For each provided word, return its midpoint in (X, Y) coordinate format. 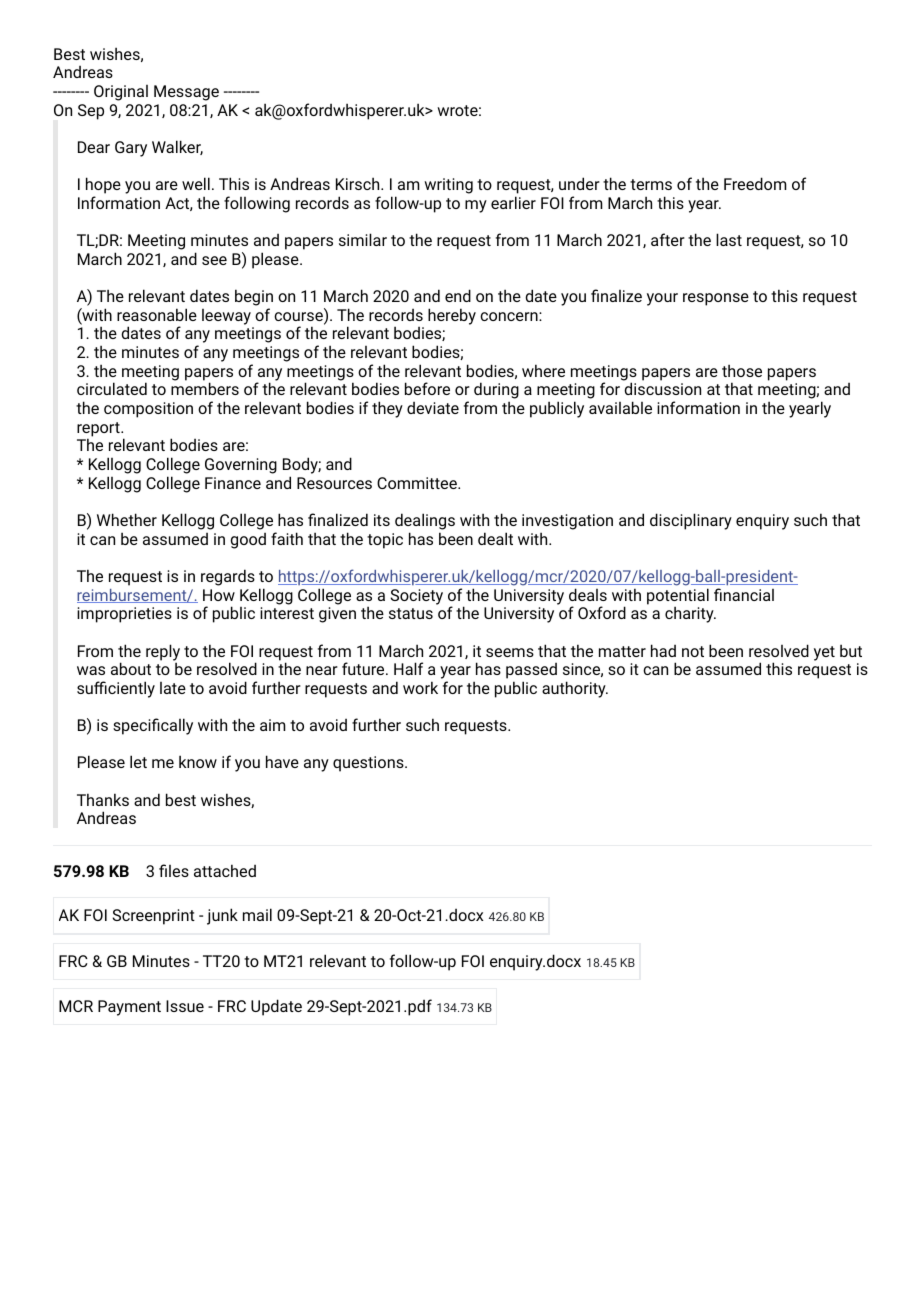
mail (257, 914)
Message (186, 93)
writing (448, 186)
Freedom (755, 183)
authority (575, 689)
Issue (185, 1006)
